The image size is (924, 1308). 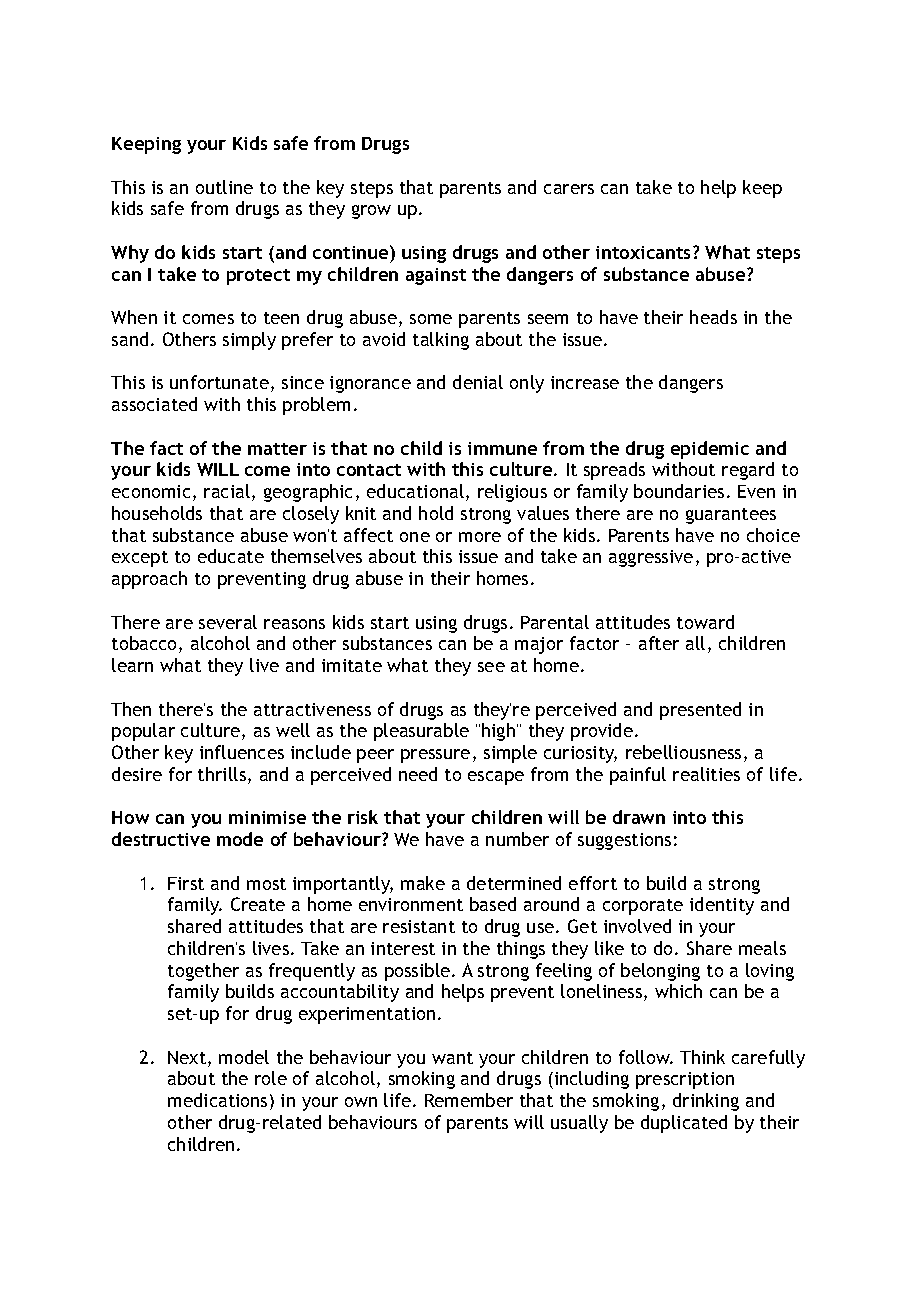 What do you see at coordinates (217, 1100) in the page?
I see `medications` at bounding box center [217, 1100].
